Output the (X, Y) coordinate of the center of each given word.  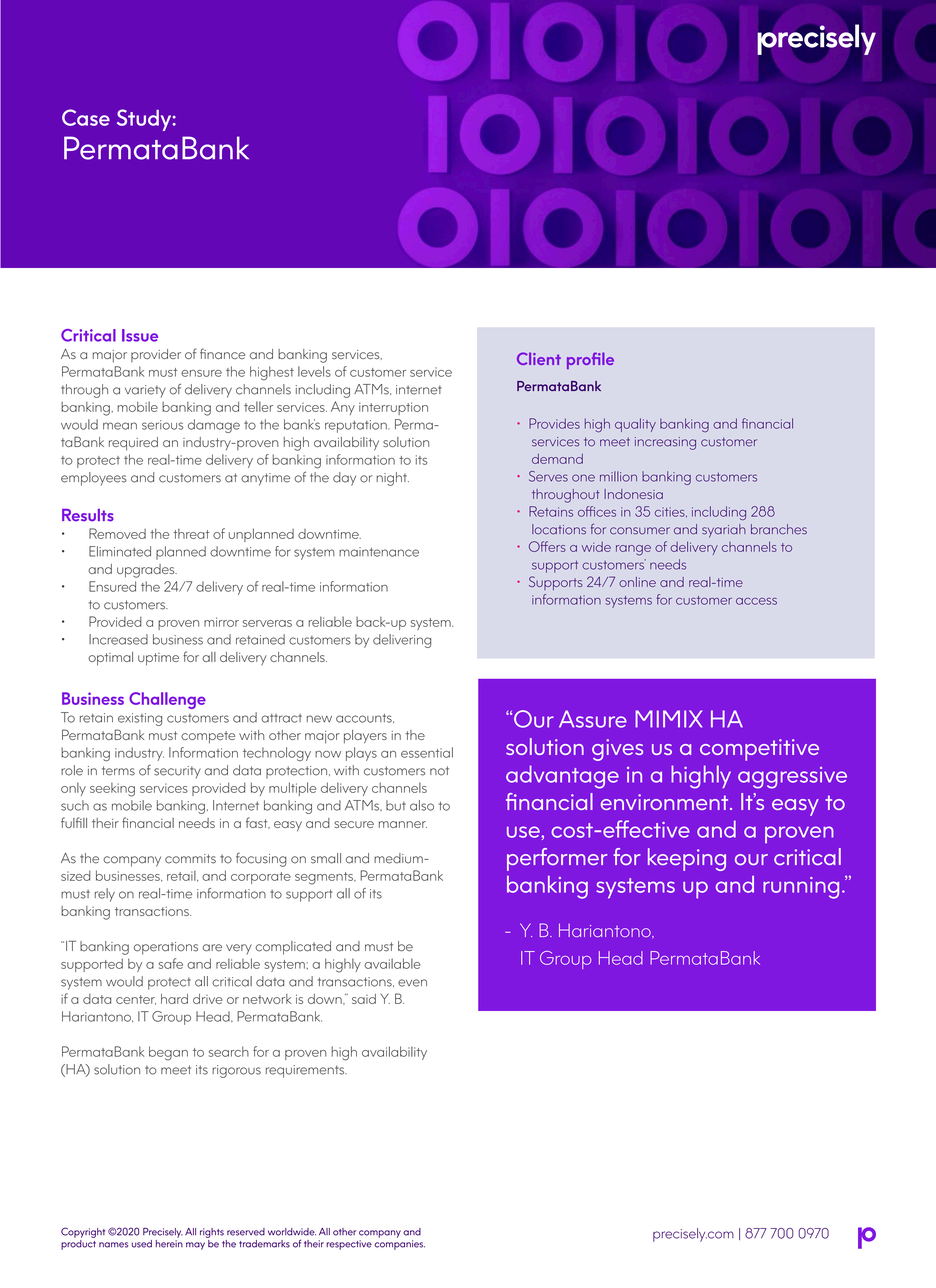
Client (539, 358)
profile (590, 360)
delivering (402, 641)
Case (86, 117)
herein (169, 1242)
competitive (759, 750)
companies (399, 1245)
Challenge (167, 700)
